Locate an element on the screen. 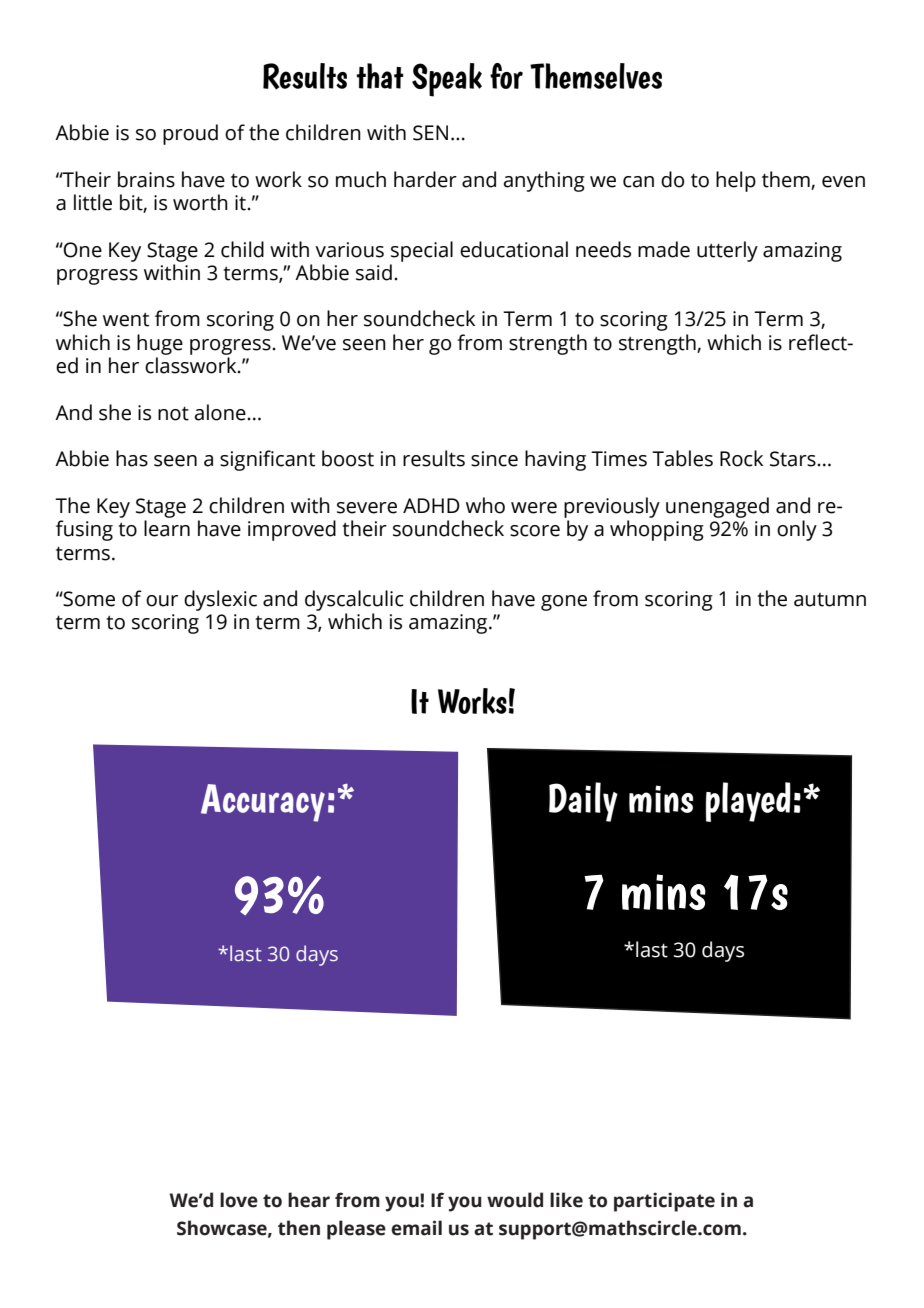 Image resolution: width=924 pixels, height=1308 pixels. love is located at coordinates (239, 1200).
